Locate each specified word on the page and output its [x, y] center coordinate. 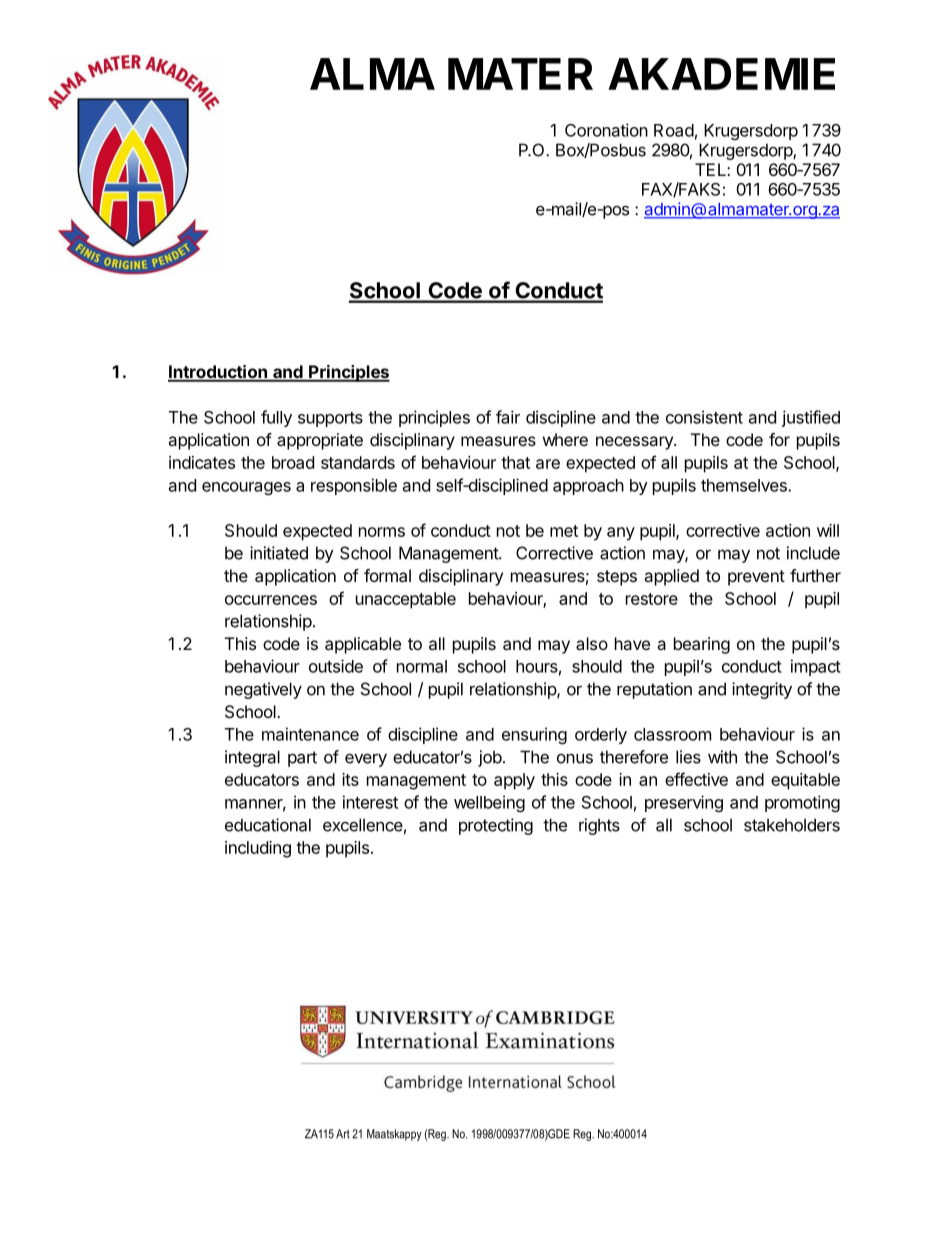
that [515, 462]
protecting [496, 826]
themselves [745, 485]
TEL [711, 169]
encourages [246, 488]
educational [268, 825]
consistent [704, 417]
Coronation [606, 130]
